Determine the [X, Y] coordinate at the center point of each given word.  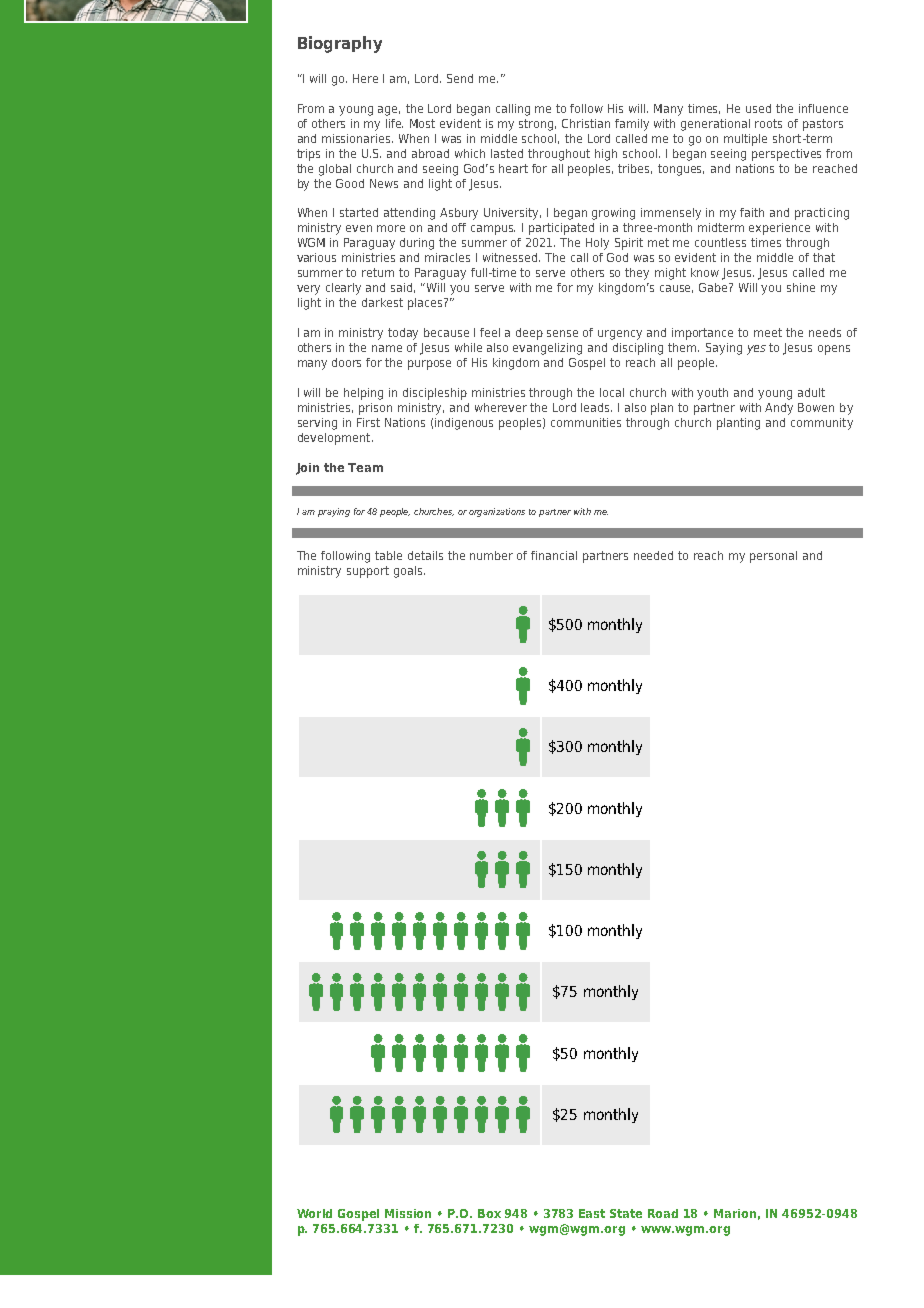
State [626, 1213]
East [592, 1213]
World [314, 1213]
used [758, 108]
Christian [586, 123]
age [389, 111]
